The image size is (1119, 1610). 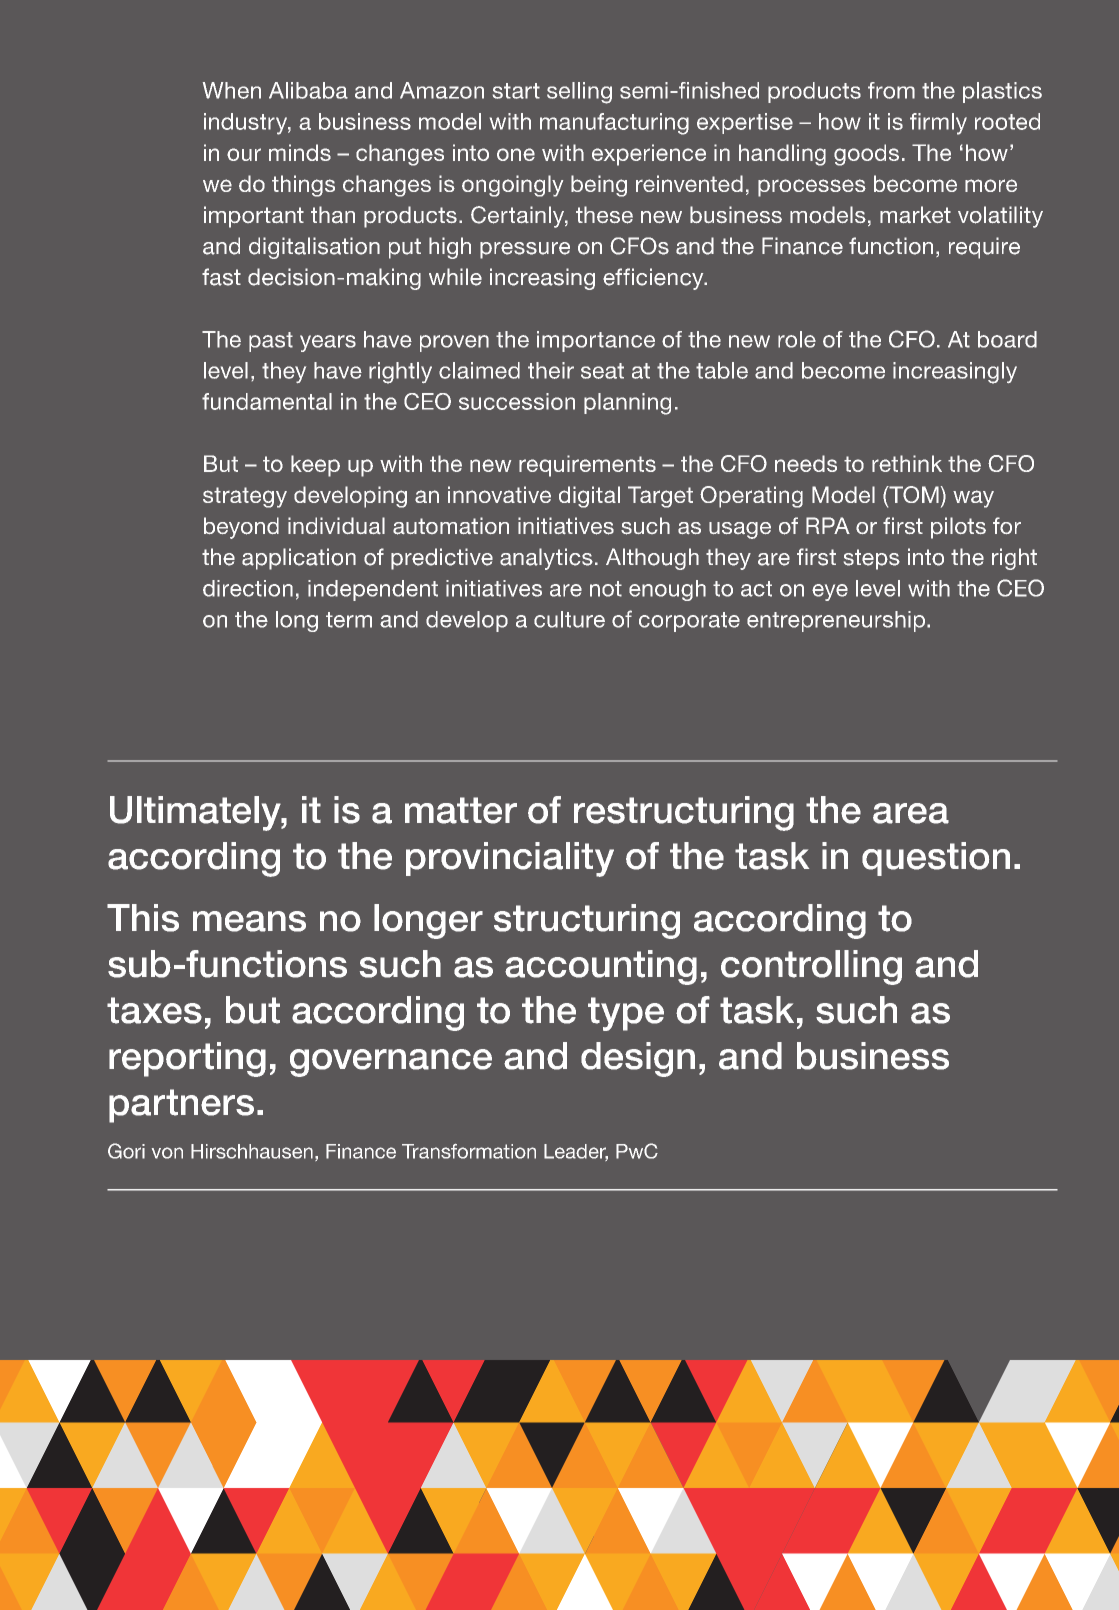 I want to click on partners, so click(x=181, y=1106).
